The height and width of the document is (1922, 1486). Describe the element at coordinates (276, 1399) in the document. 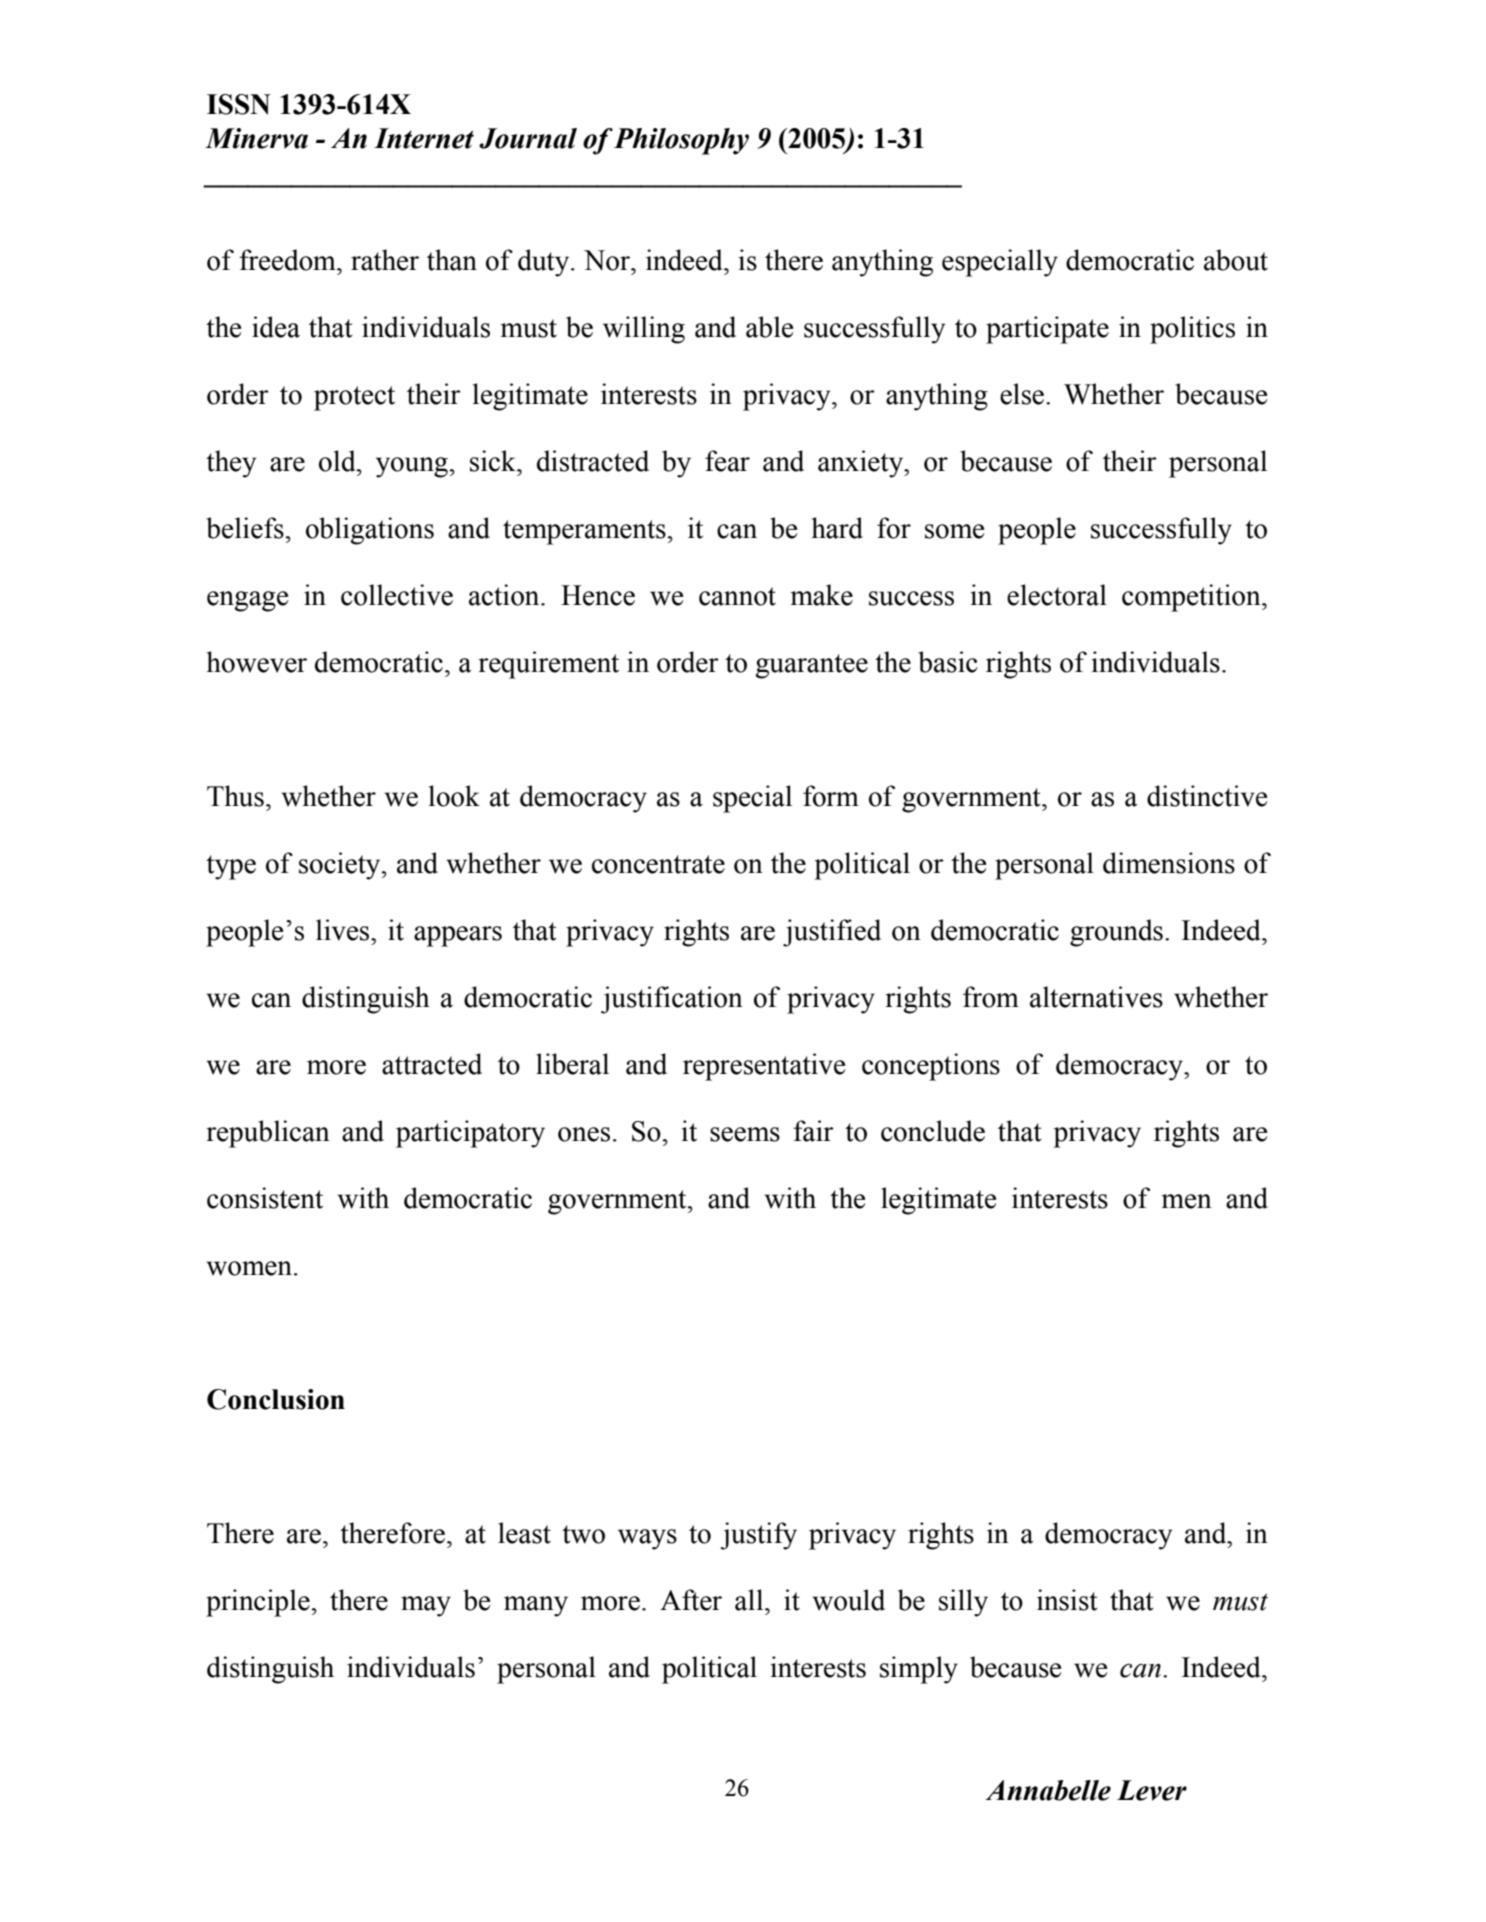

I see `Conclusion` at that location.
